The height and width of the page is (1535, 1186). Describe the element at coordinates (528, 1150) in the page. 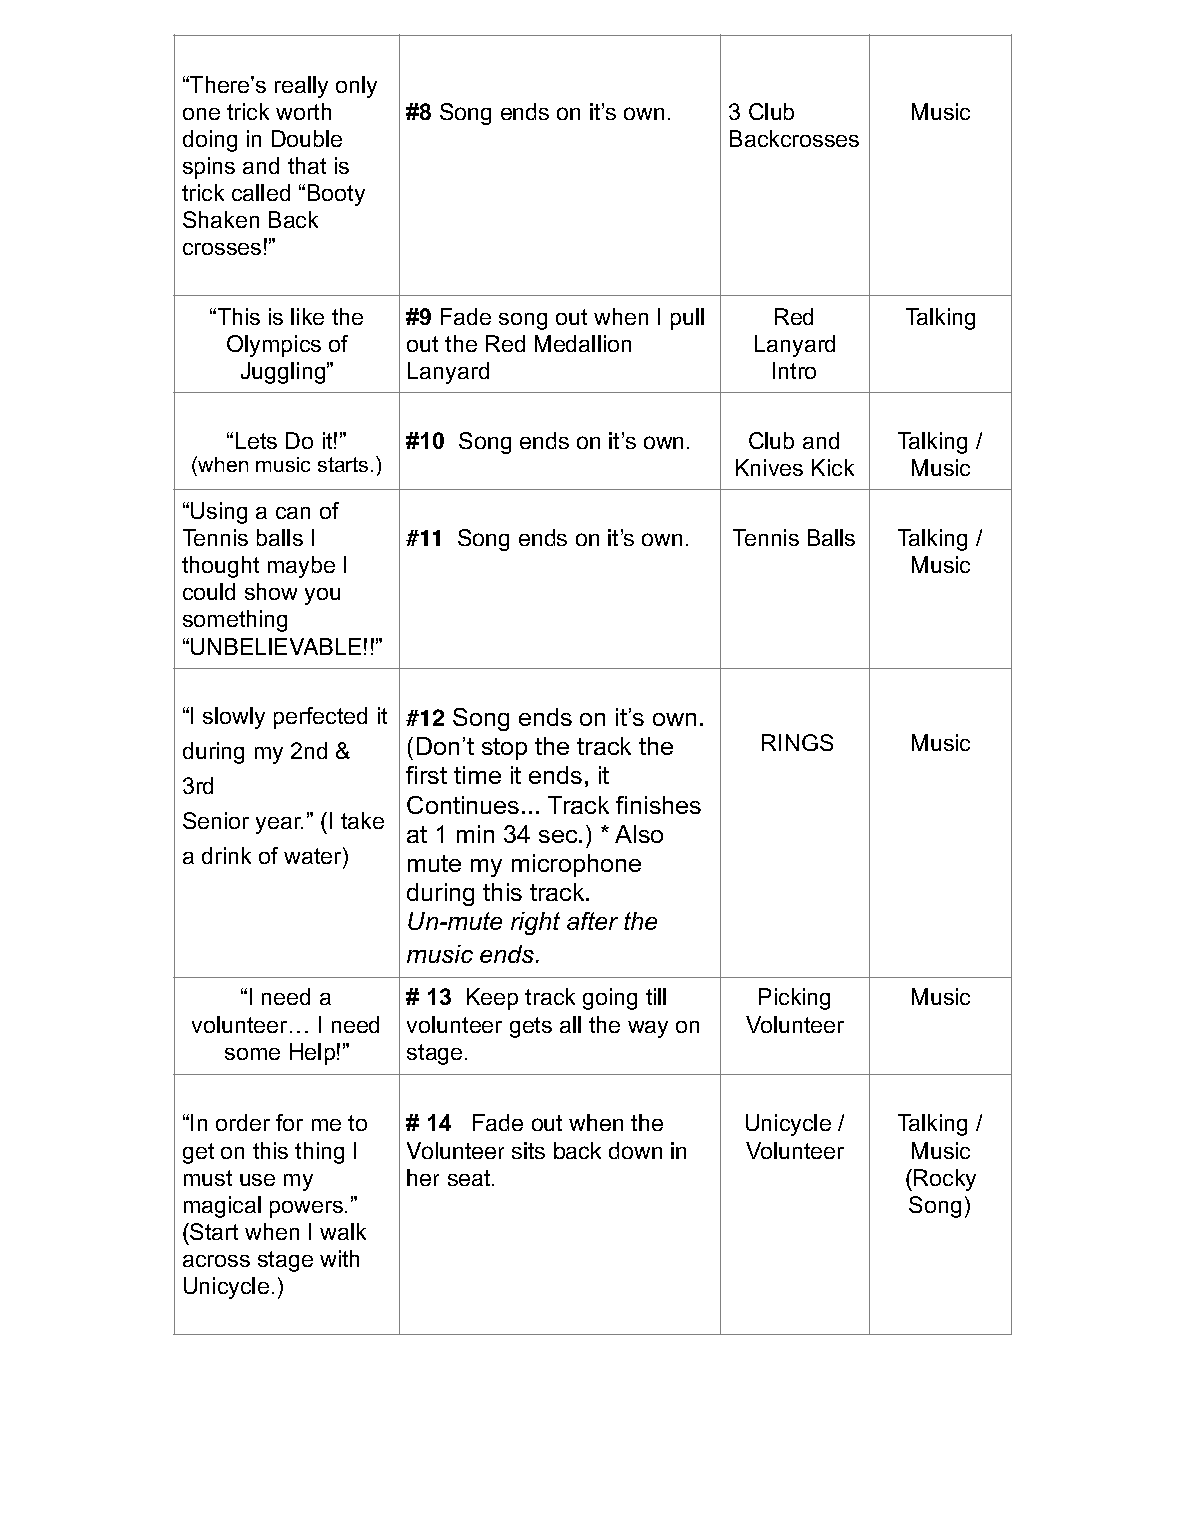

I see `sits` at that location.
